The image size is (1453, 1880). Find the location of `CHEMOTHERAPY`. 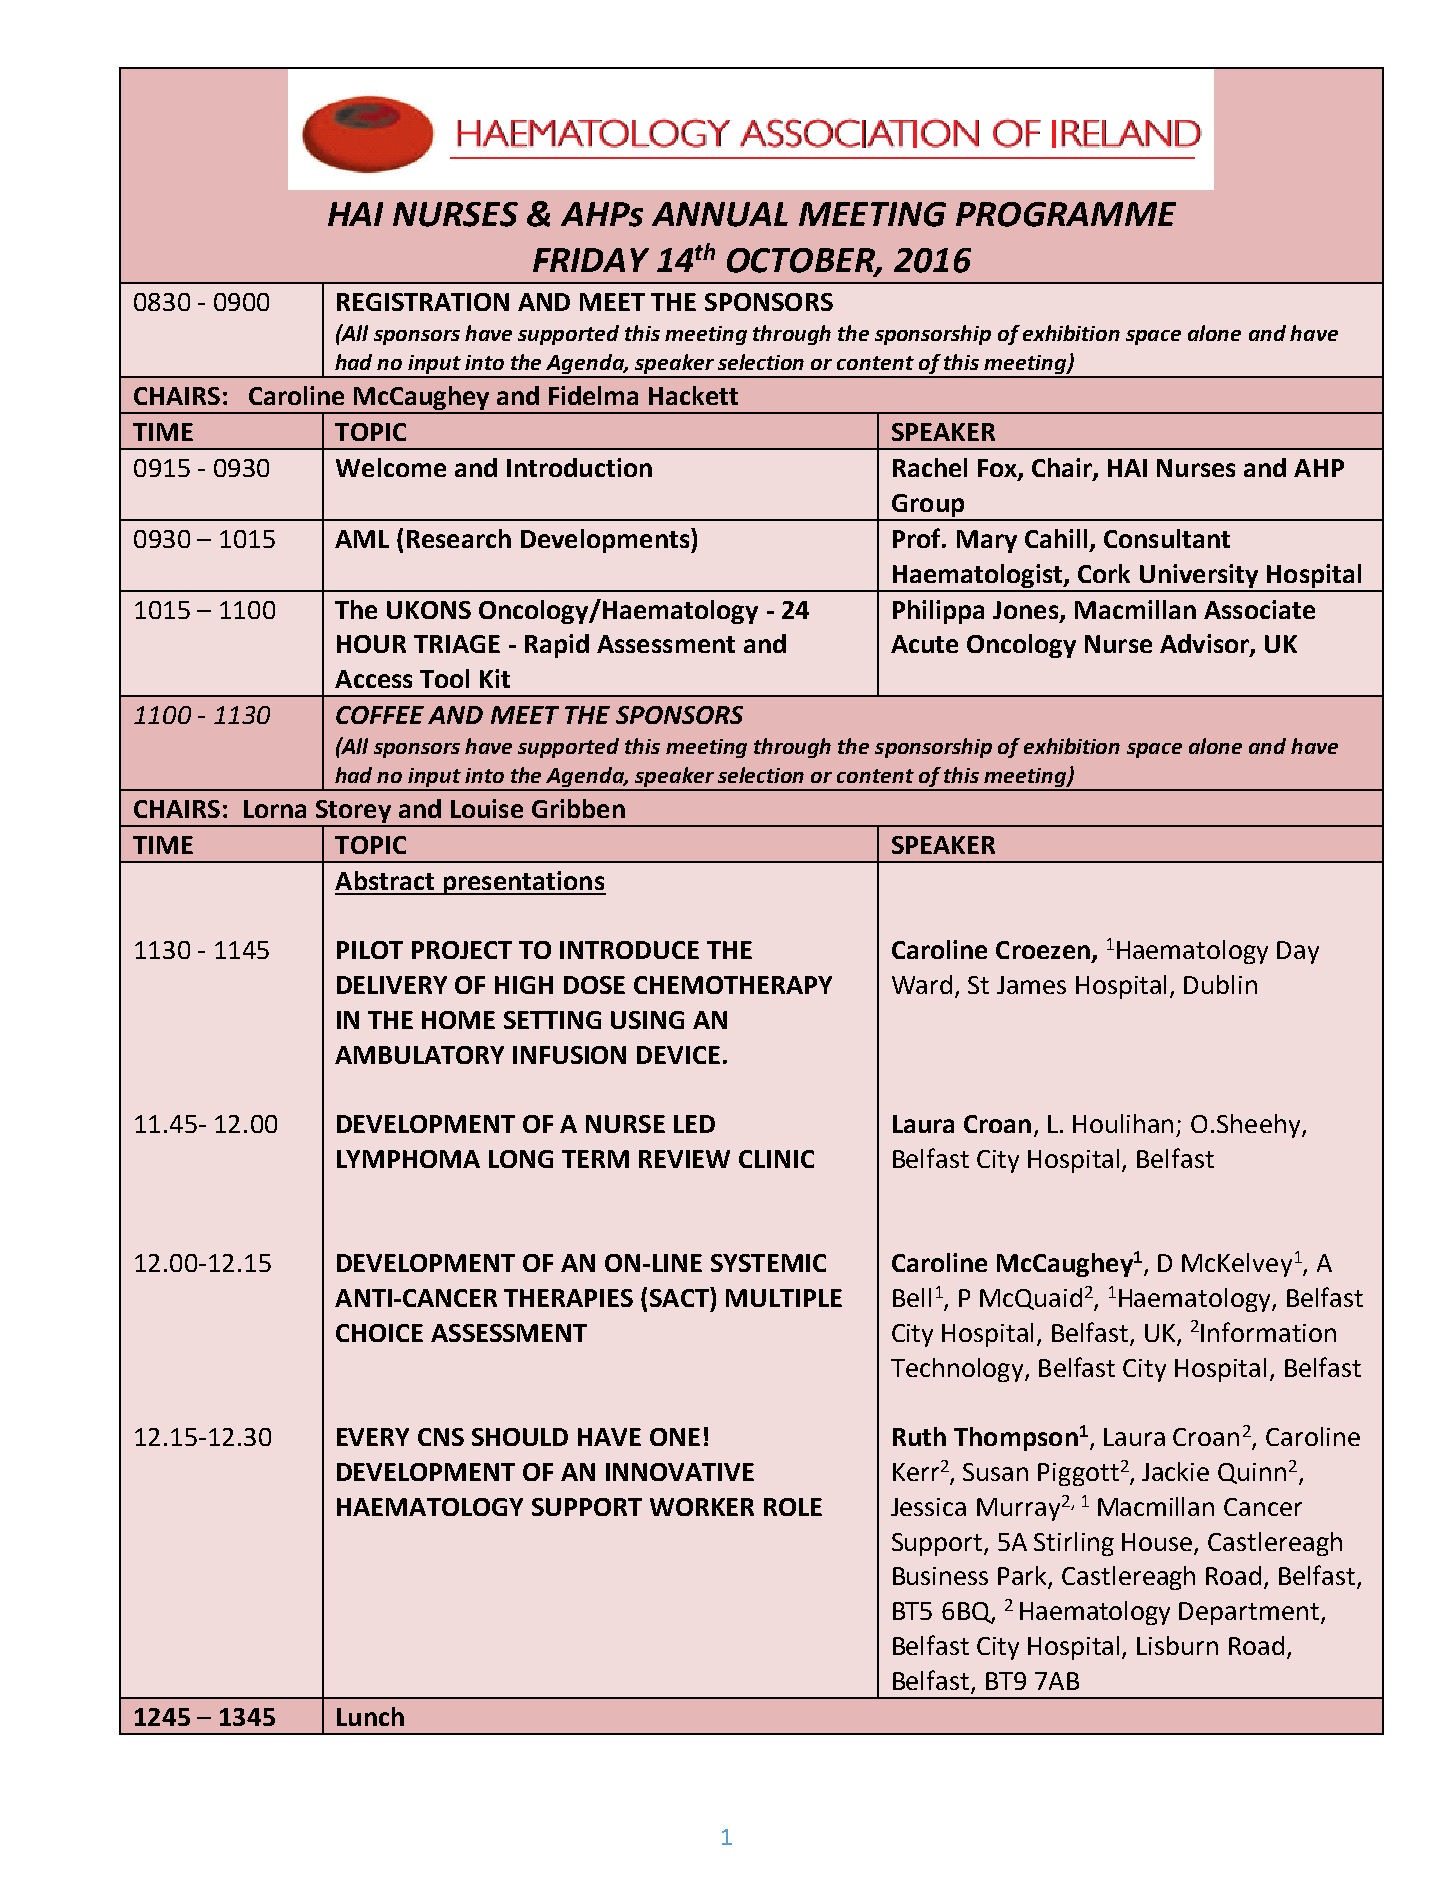

CHEMOTHERAPY is located at coordinates (733, 985).
